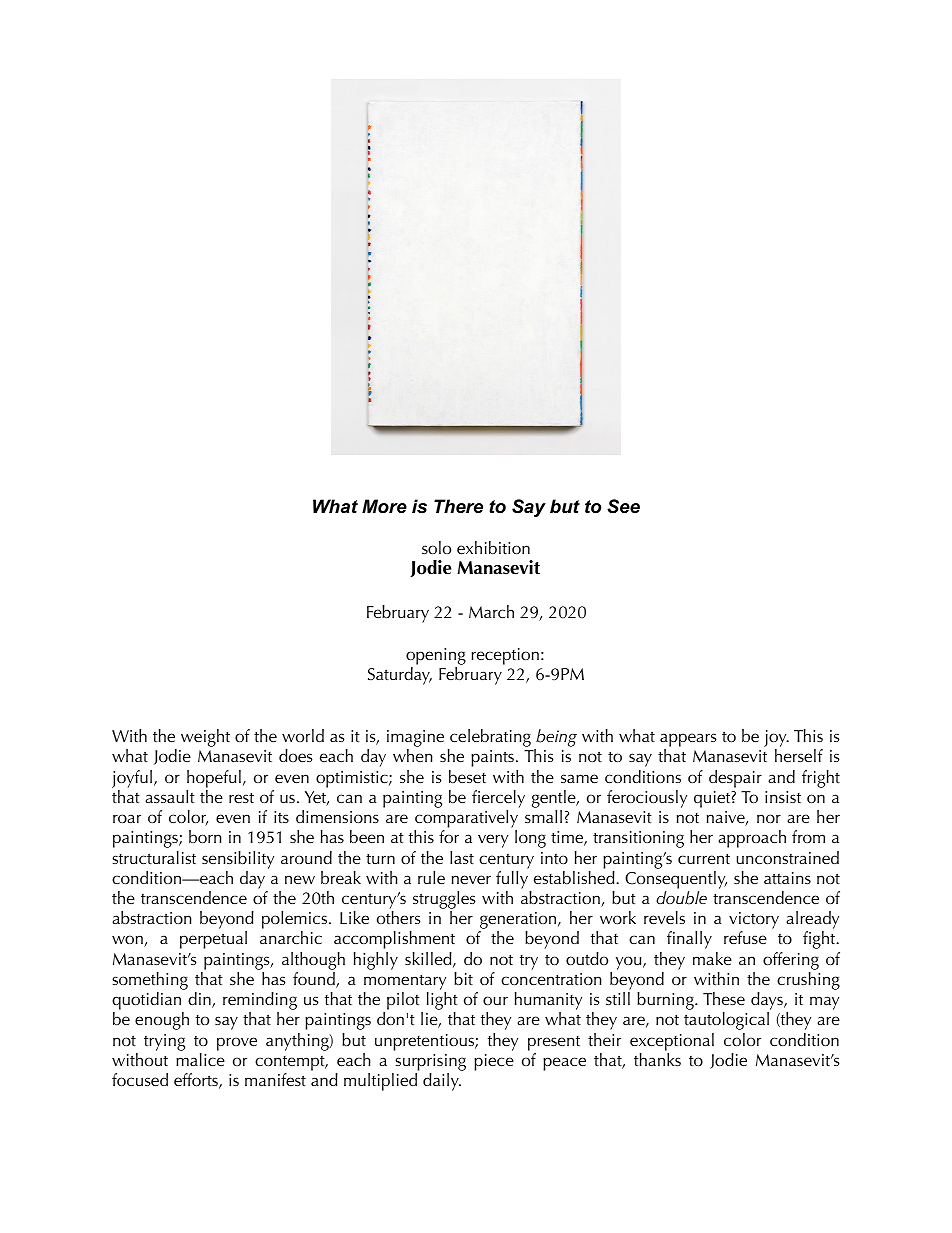 The width and height of the page is (952, 1233). What do you see at coordinates (205, 738) in the page?
I see `weight` at bounding box center [205, 738].
